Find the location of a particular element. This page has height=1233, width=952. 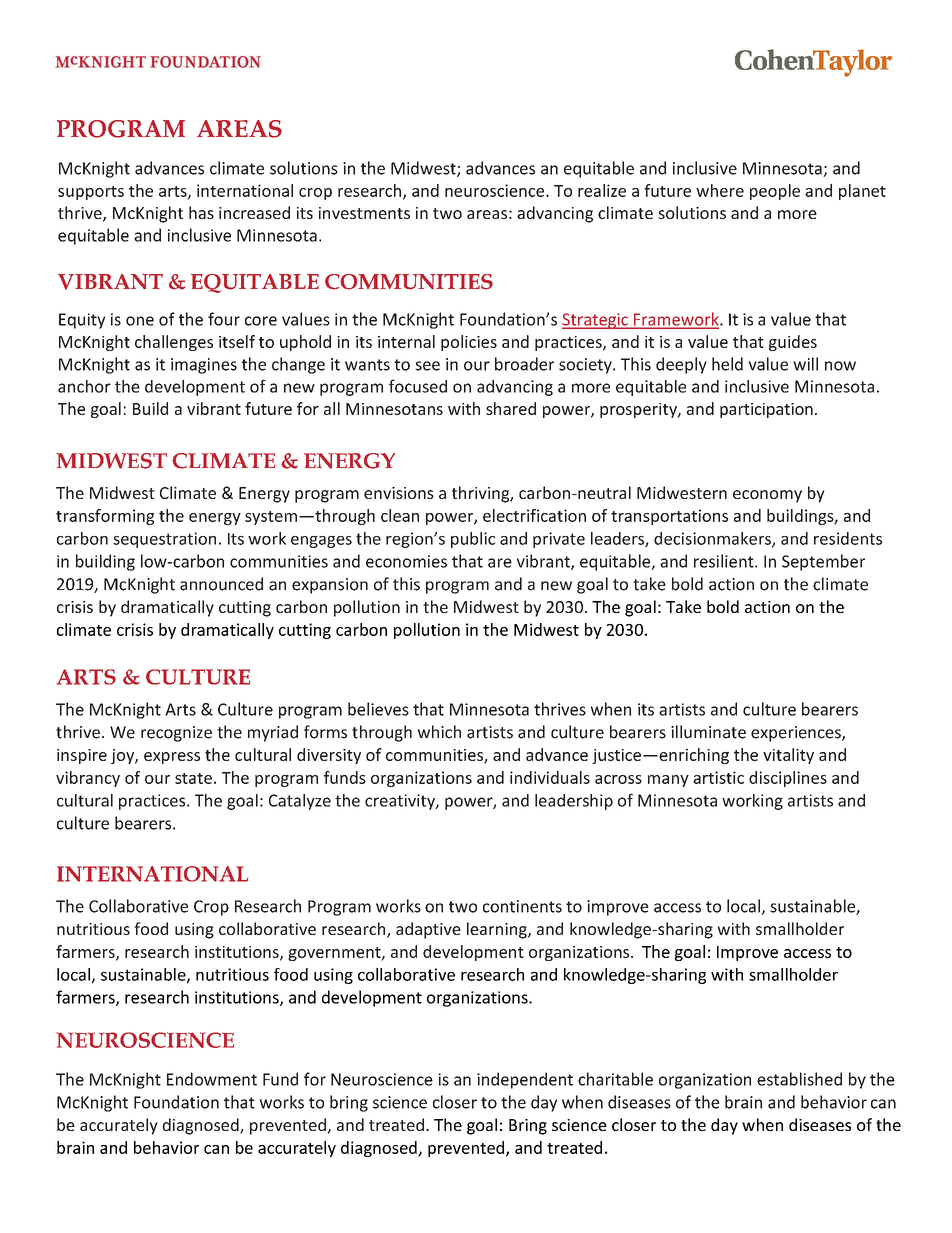

economies is located at coordinates (406, 561).
